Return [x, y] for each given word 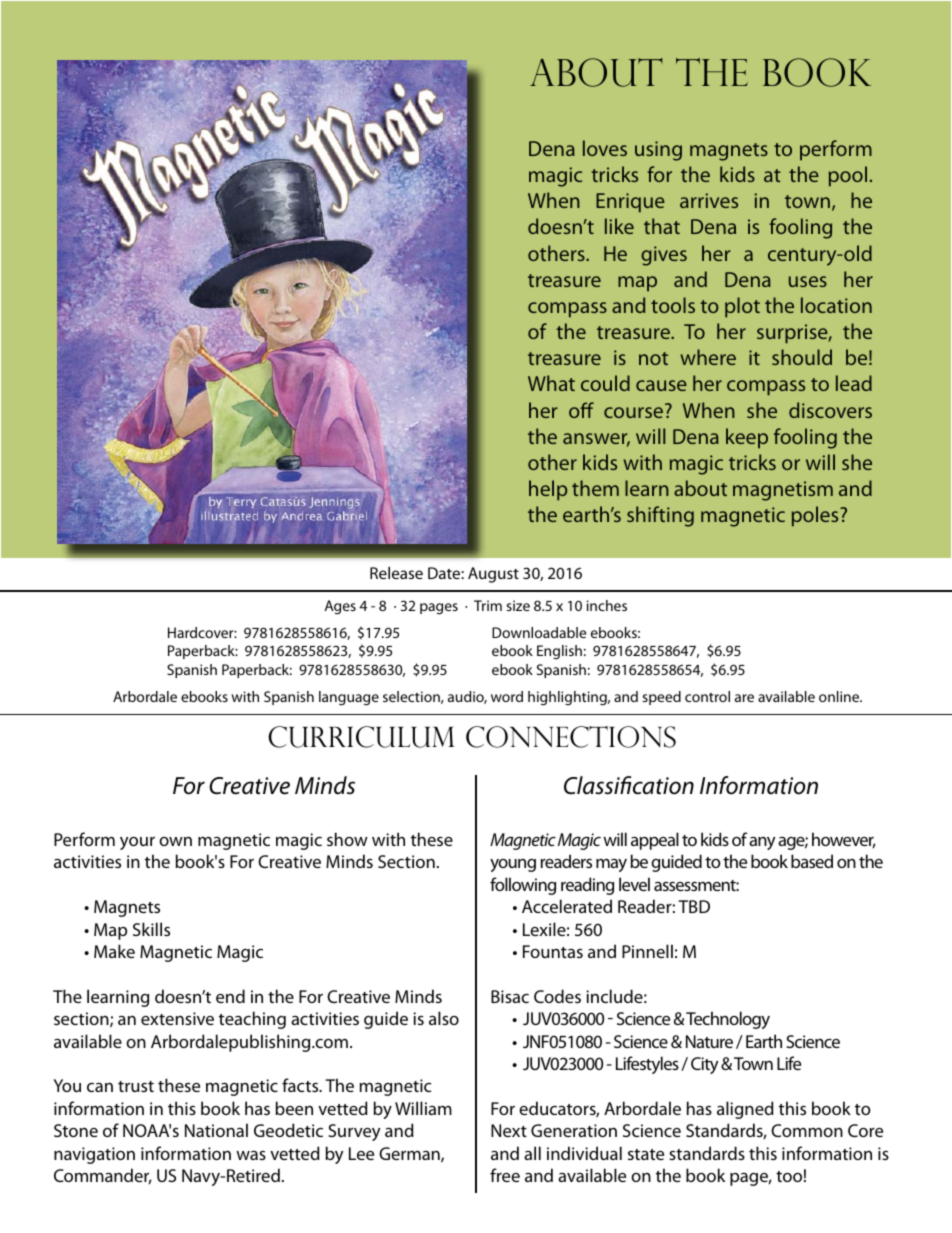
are [744, 698]
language [349, 698]
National [216, 1130]
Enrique [630, 203]
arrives [709, 200]
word [507, 696]
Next [509, 1130]
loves [605, 148]
